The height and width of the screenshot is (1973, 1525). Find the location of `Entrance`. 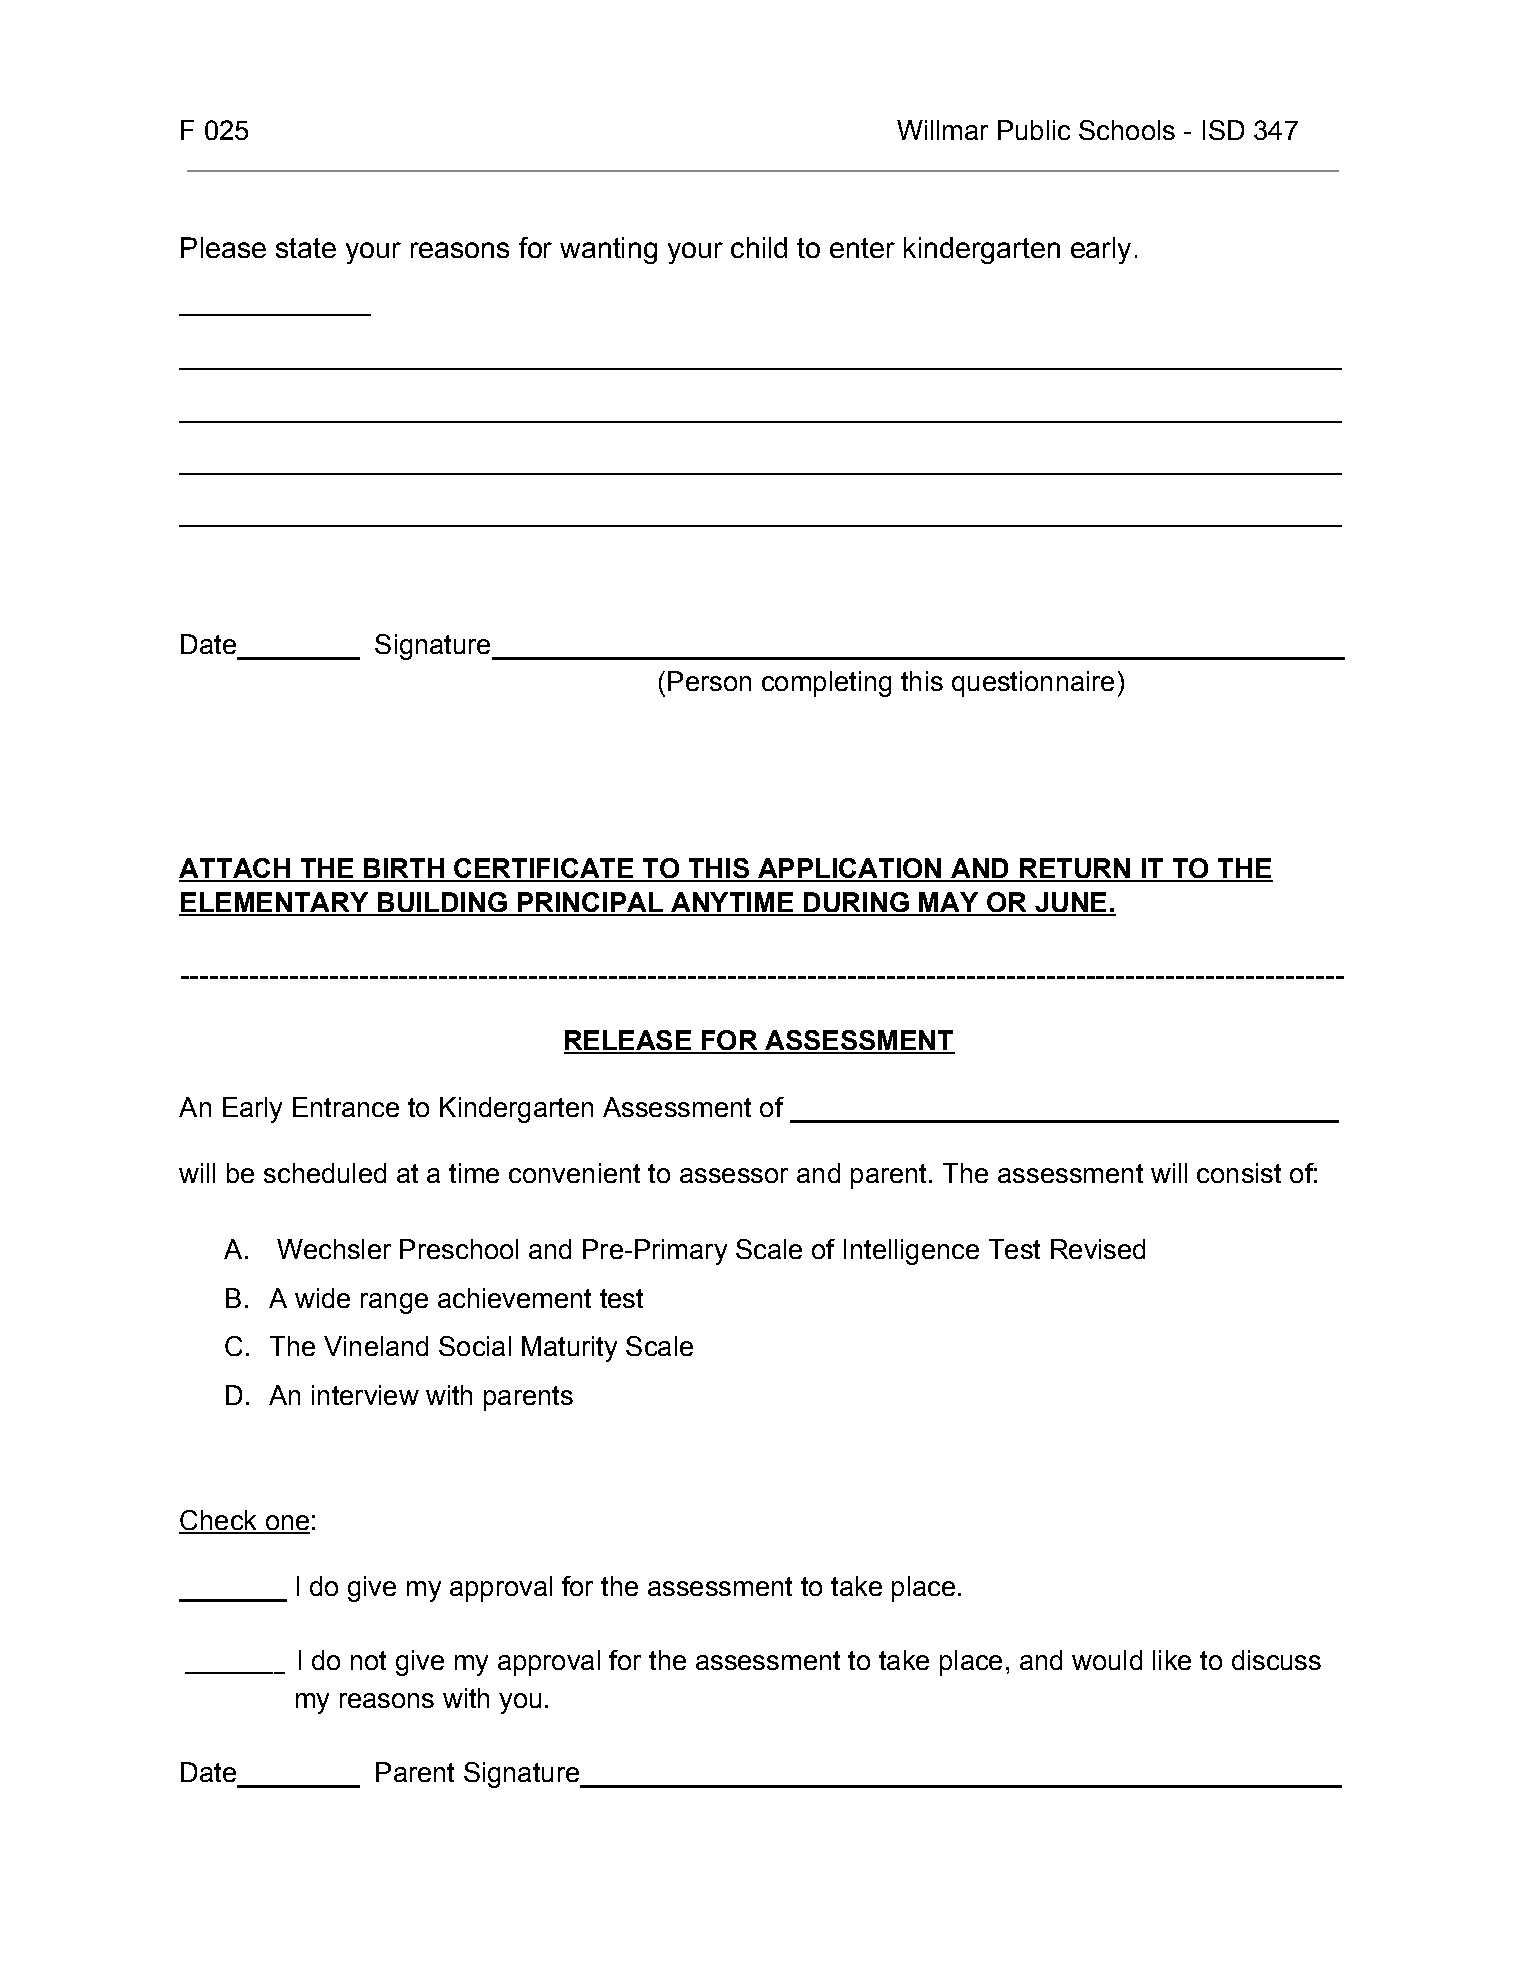

Entrance is located at coordinates (346, 1107).
